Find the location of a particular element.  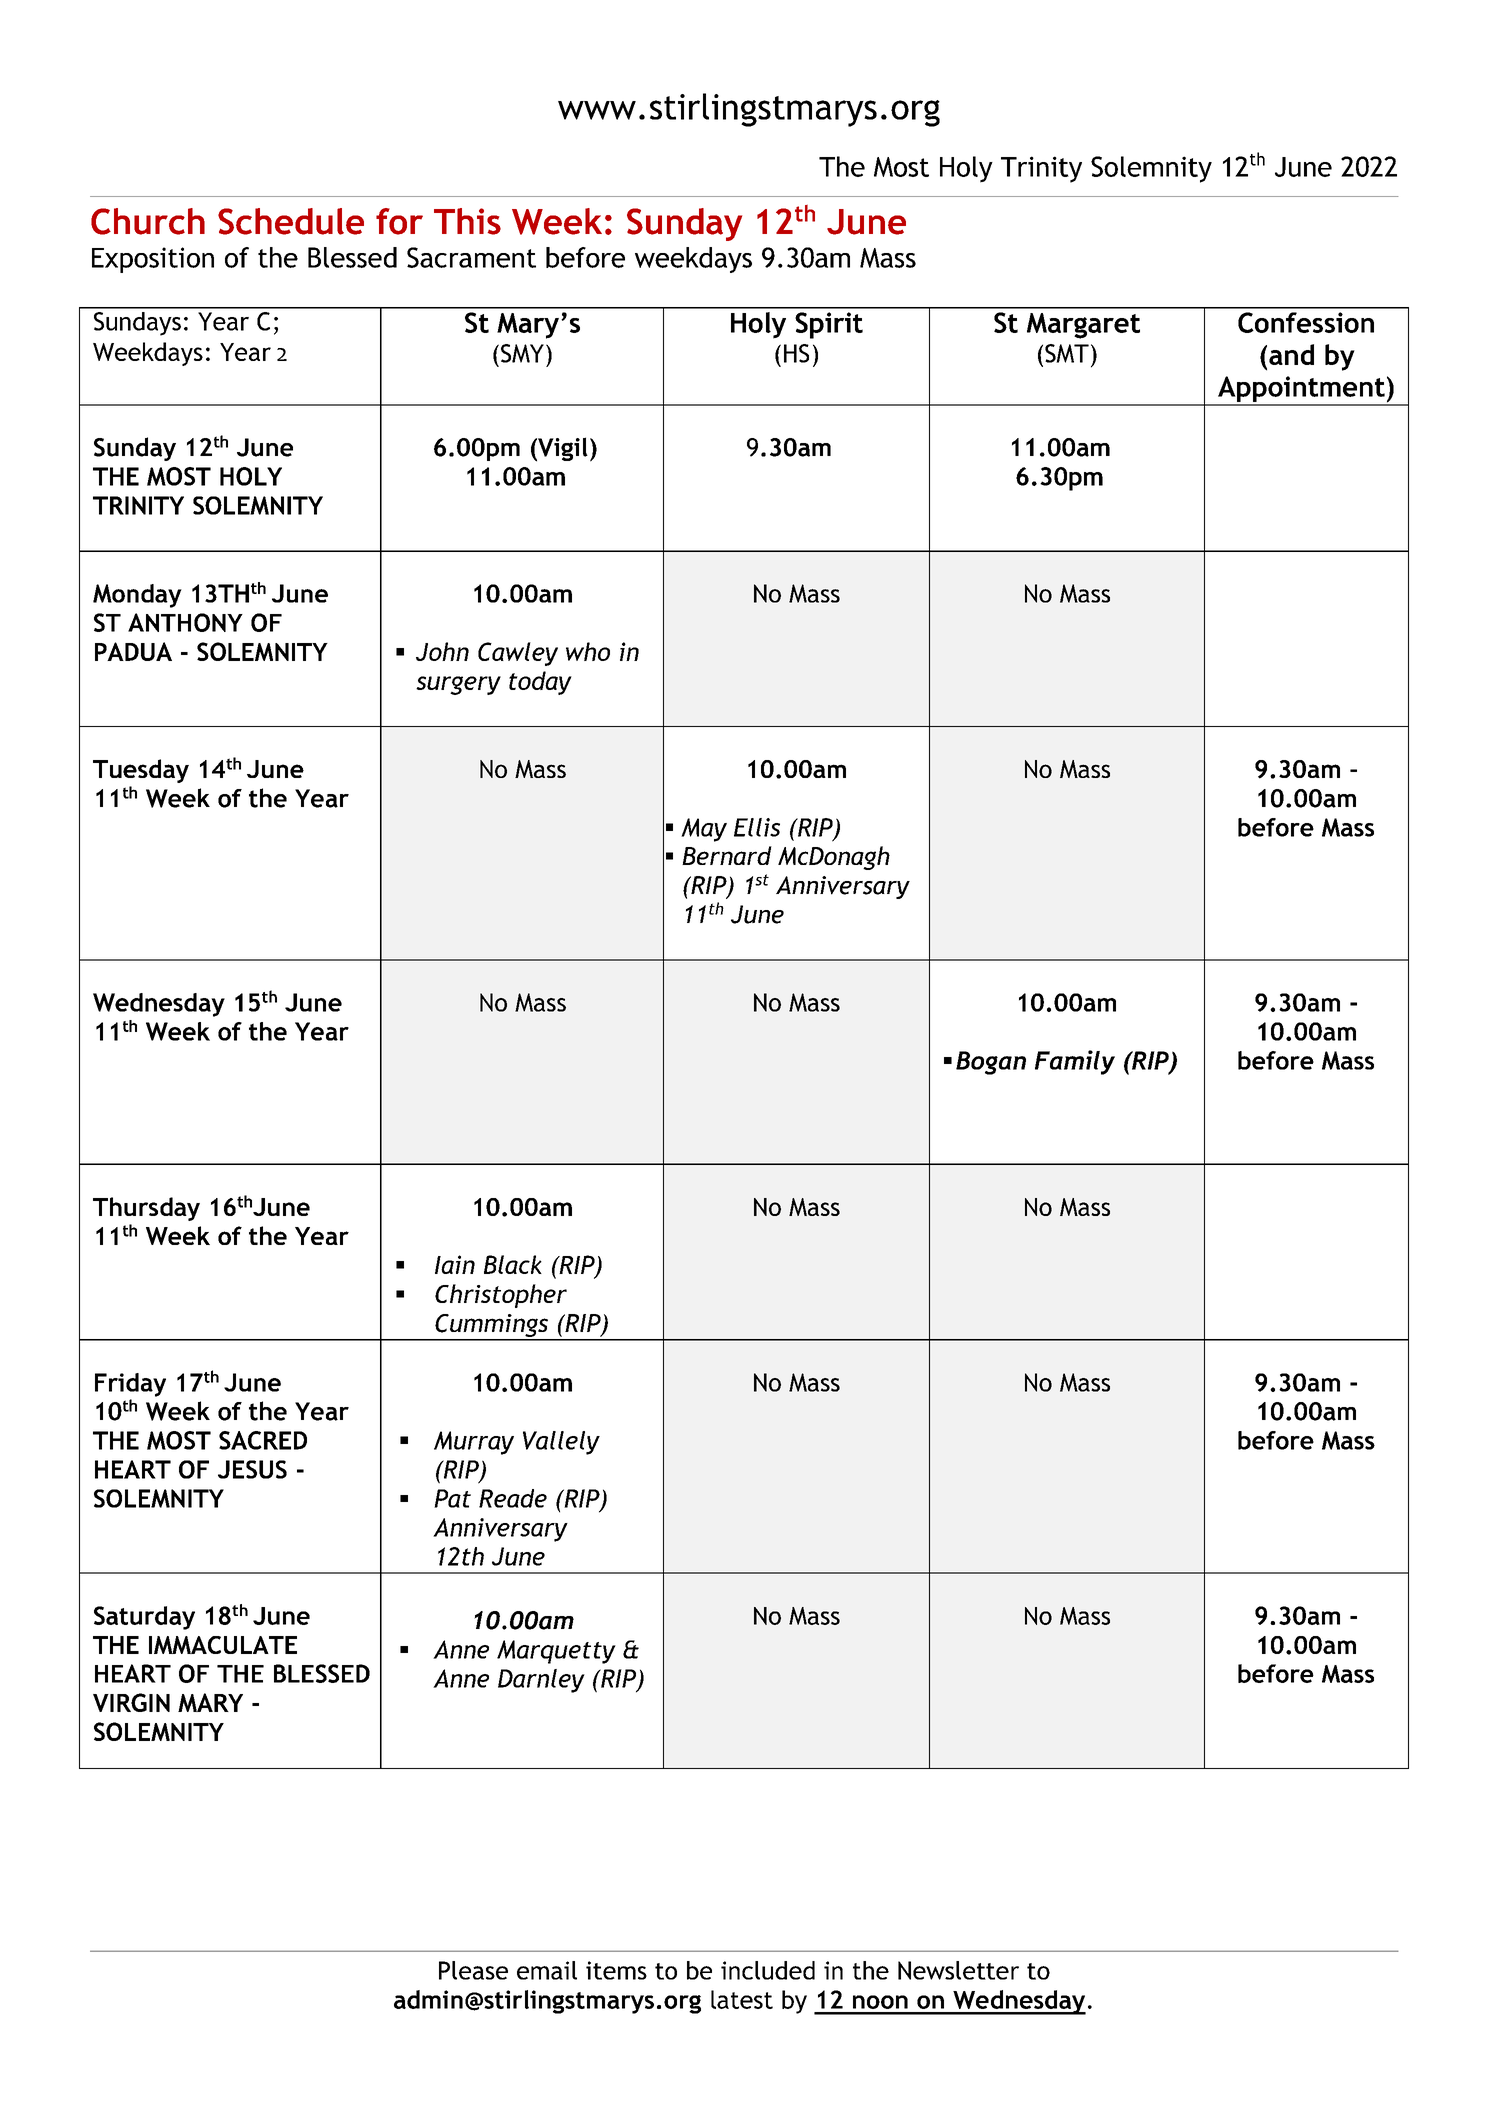

included is located at coordinates (768, 1970).
